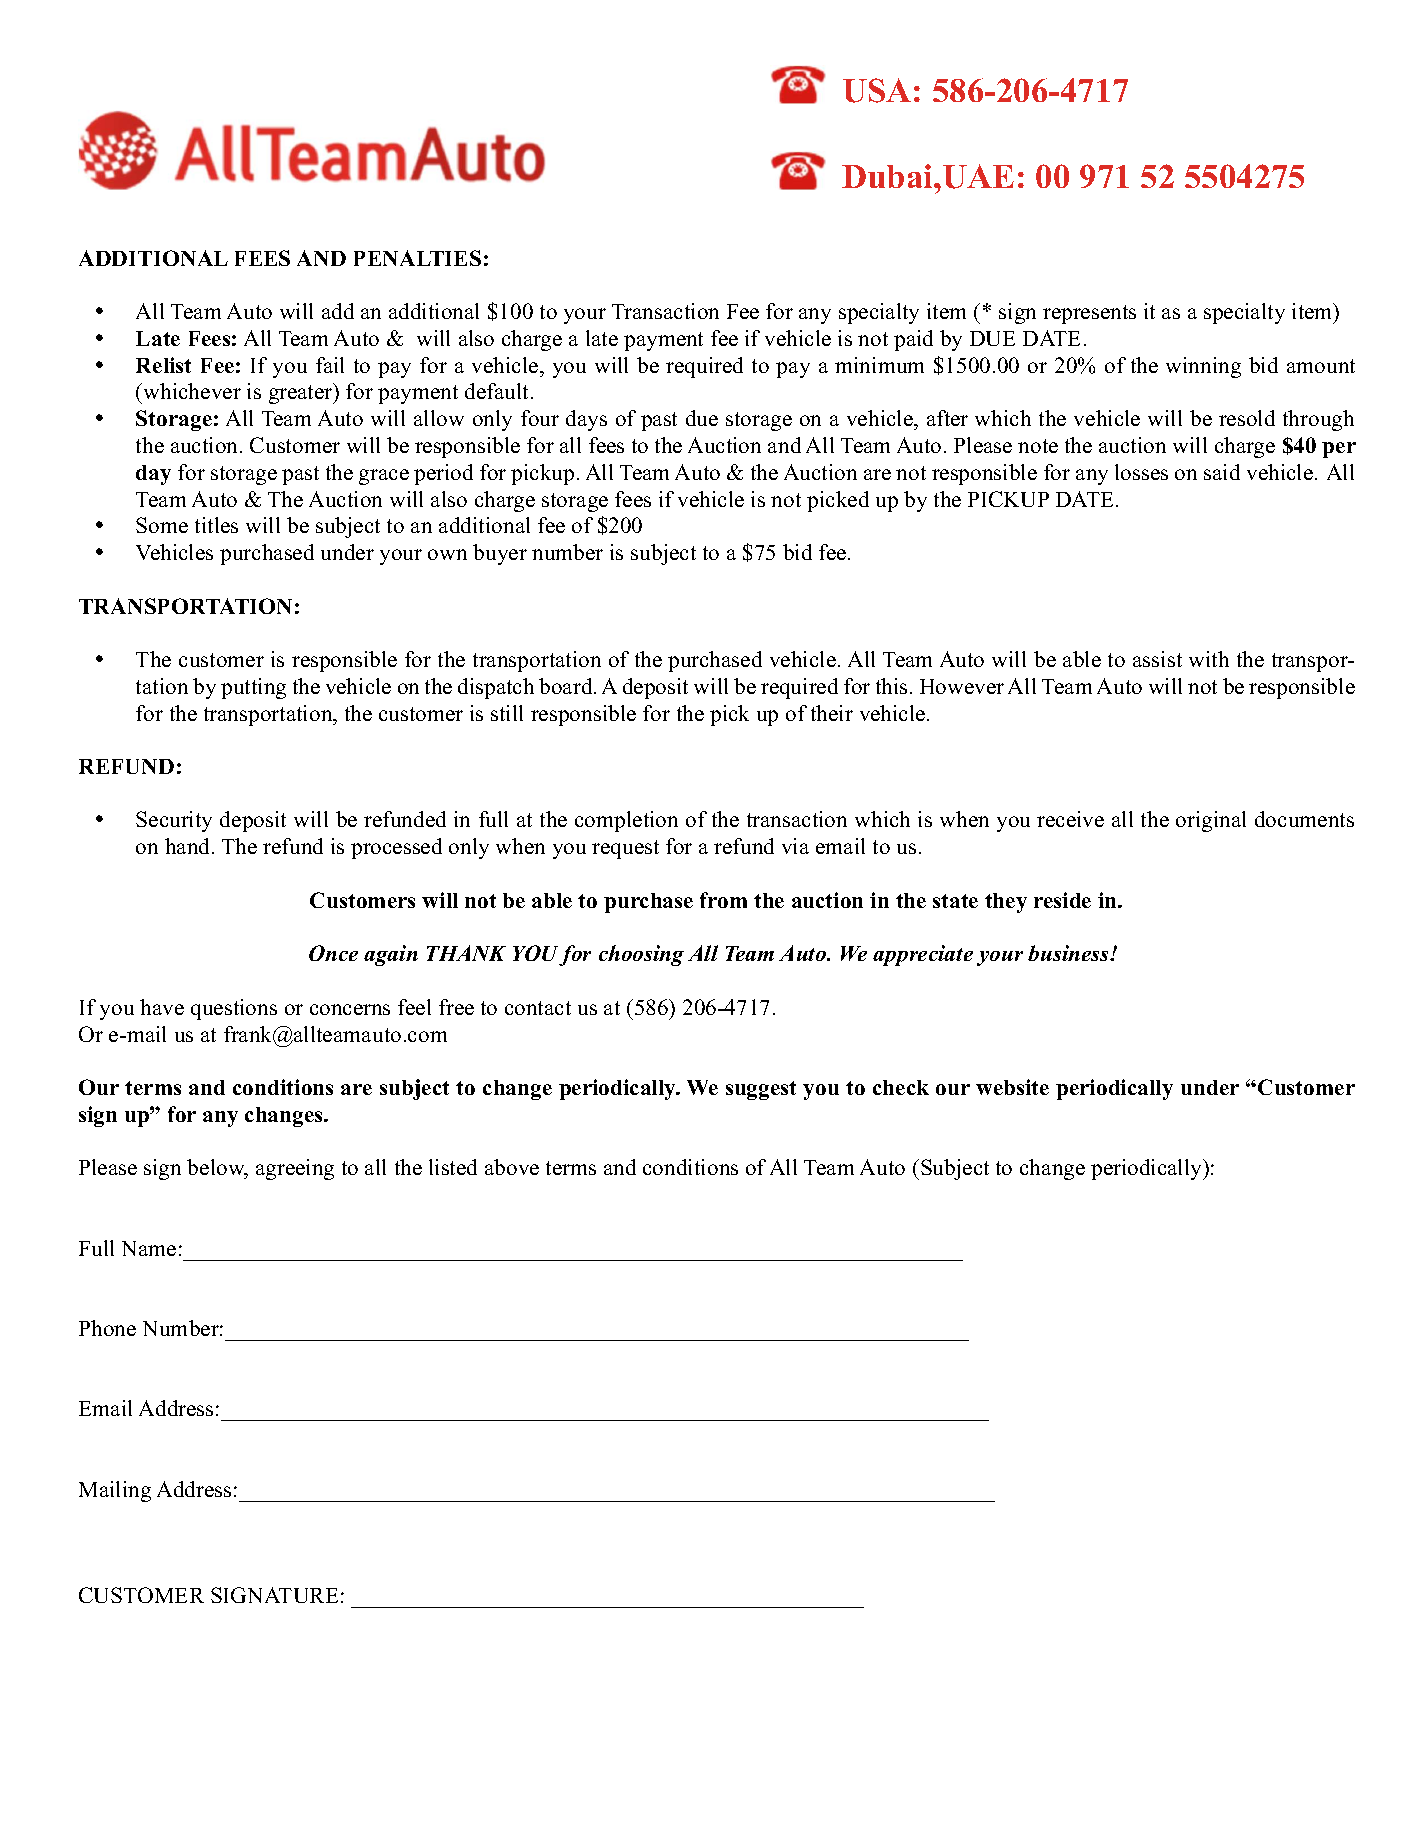  What do you see at coordinates (832, 713) in the screenshot?
I see `their` at bounding box center [832, 713].
